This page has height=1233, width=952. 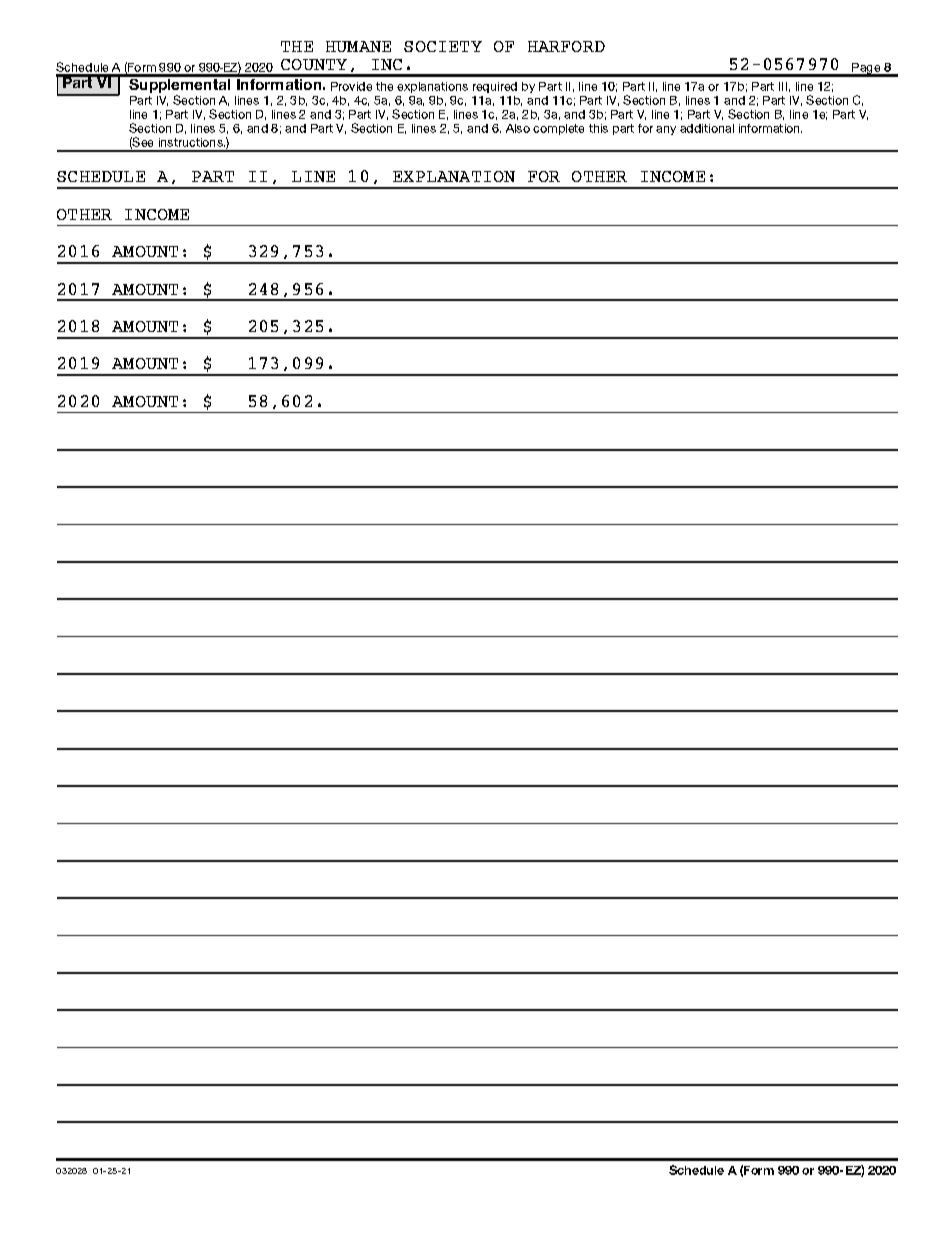 What do you see at coordinates (566, 46) in the page?
I see `HARFORD` at bounding box center [566, 46].
